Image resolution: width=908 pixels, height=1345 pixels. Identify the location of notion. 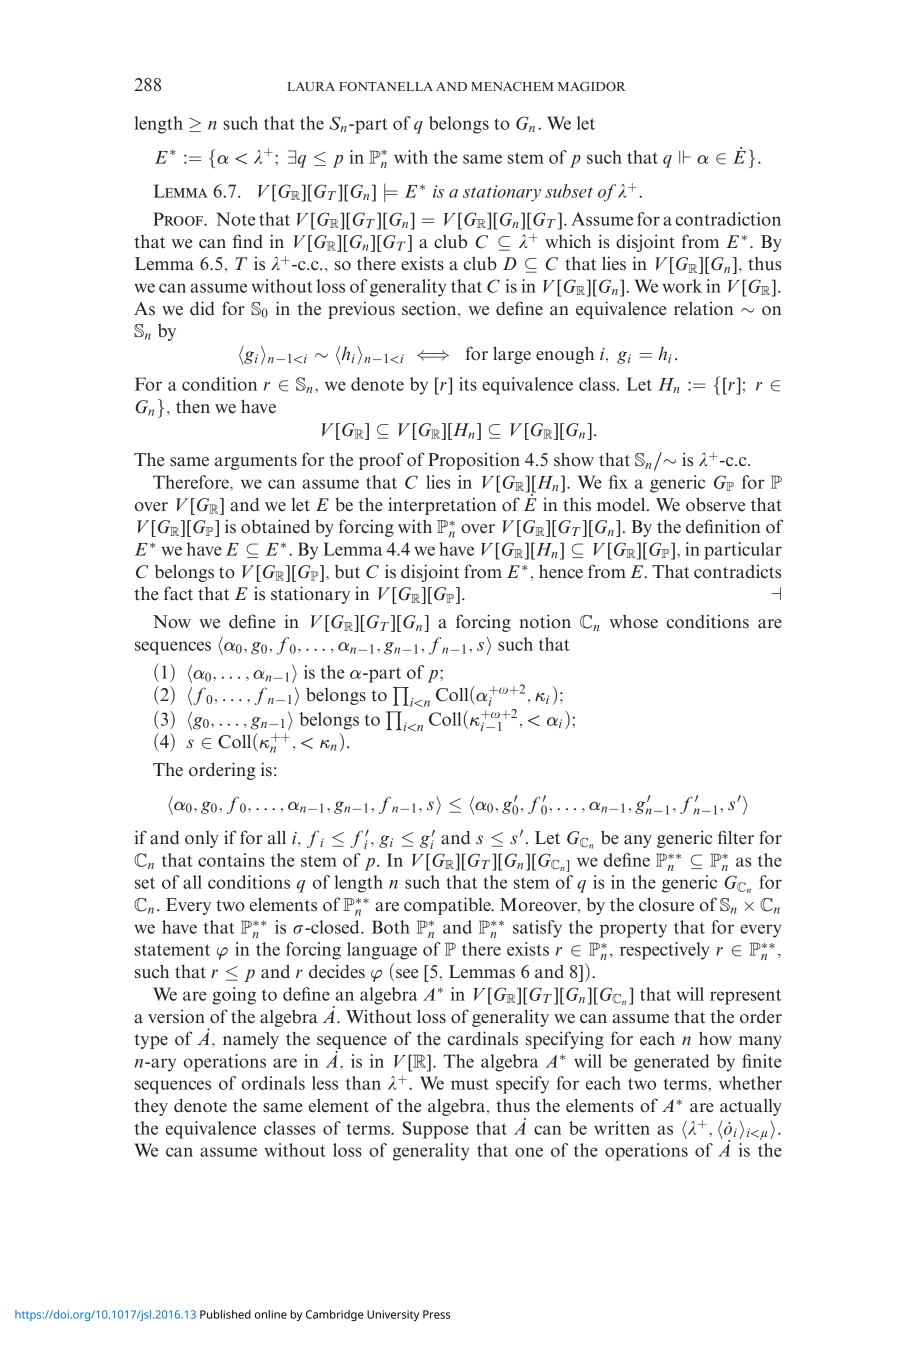
(545, 621).
